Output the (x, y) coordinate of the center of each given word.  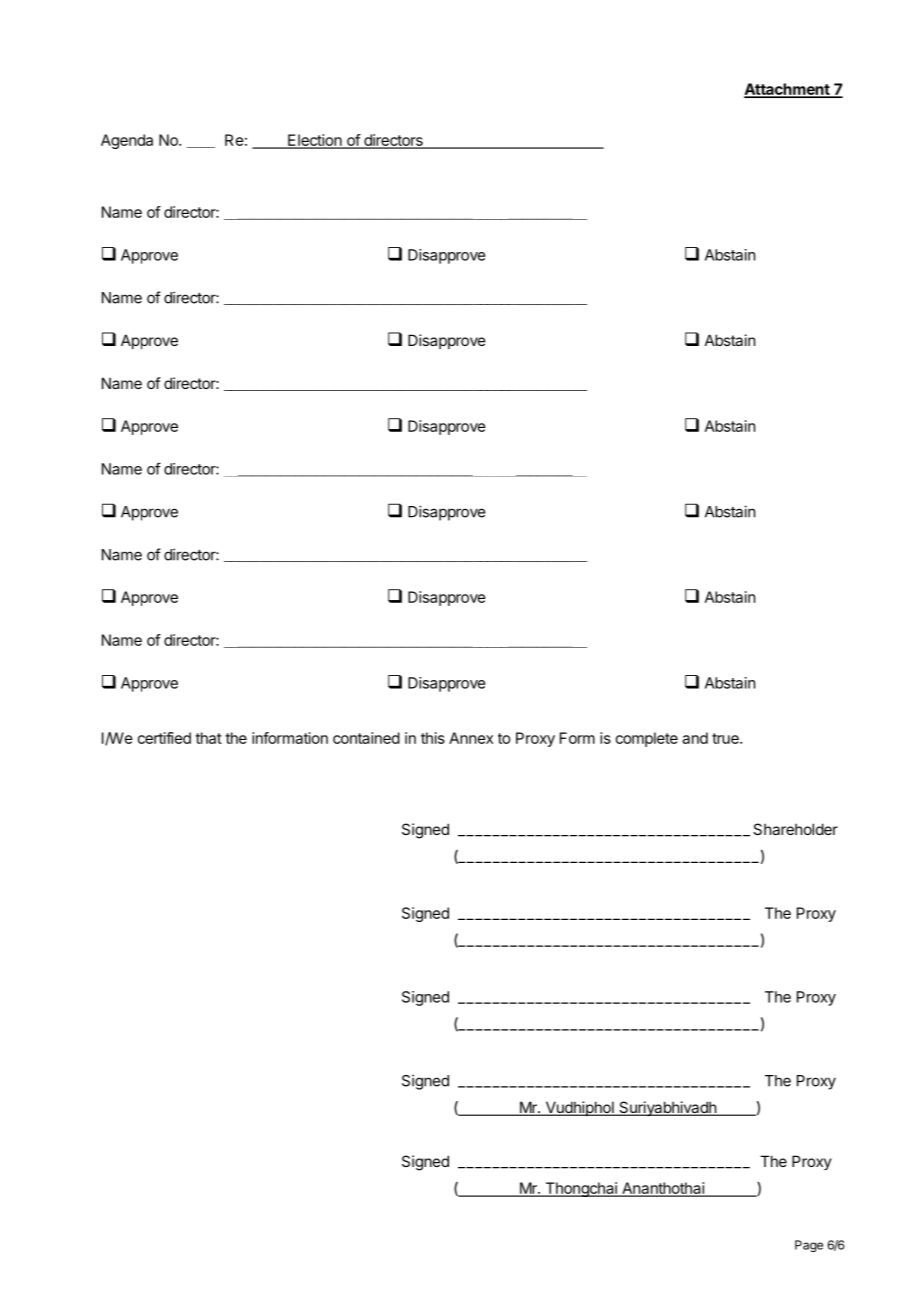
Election (314, 141)
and (695, 738)
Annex (471, 738)
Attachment (787, 90)
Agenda (127, 141)
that (208, 738)
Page (809, 1246)
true (726, 738)
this (433, 738)
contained (366, 738)
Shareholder (795, 829)
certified (164, 738)
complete (647, 739)
